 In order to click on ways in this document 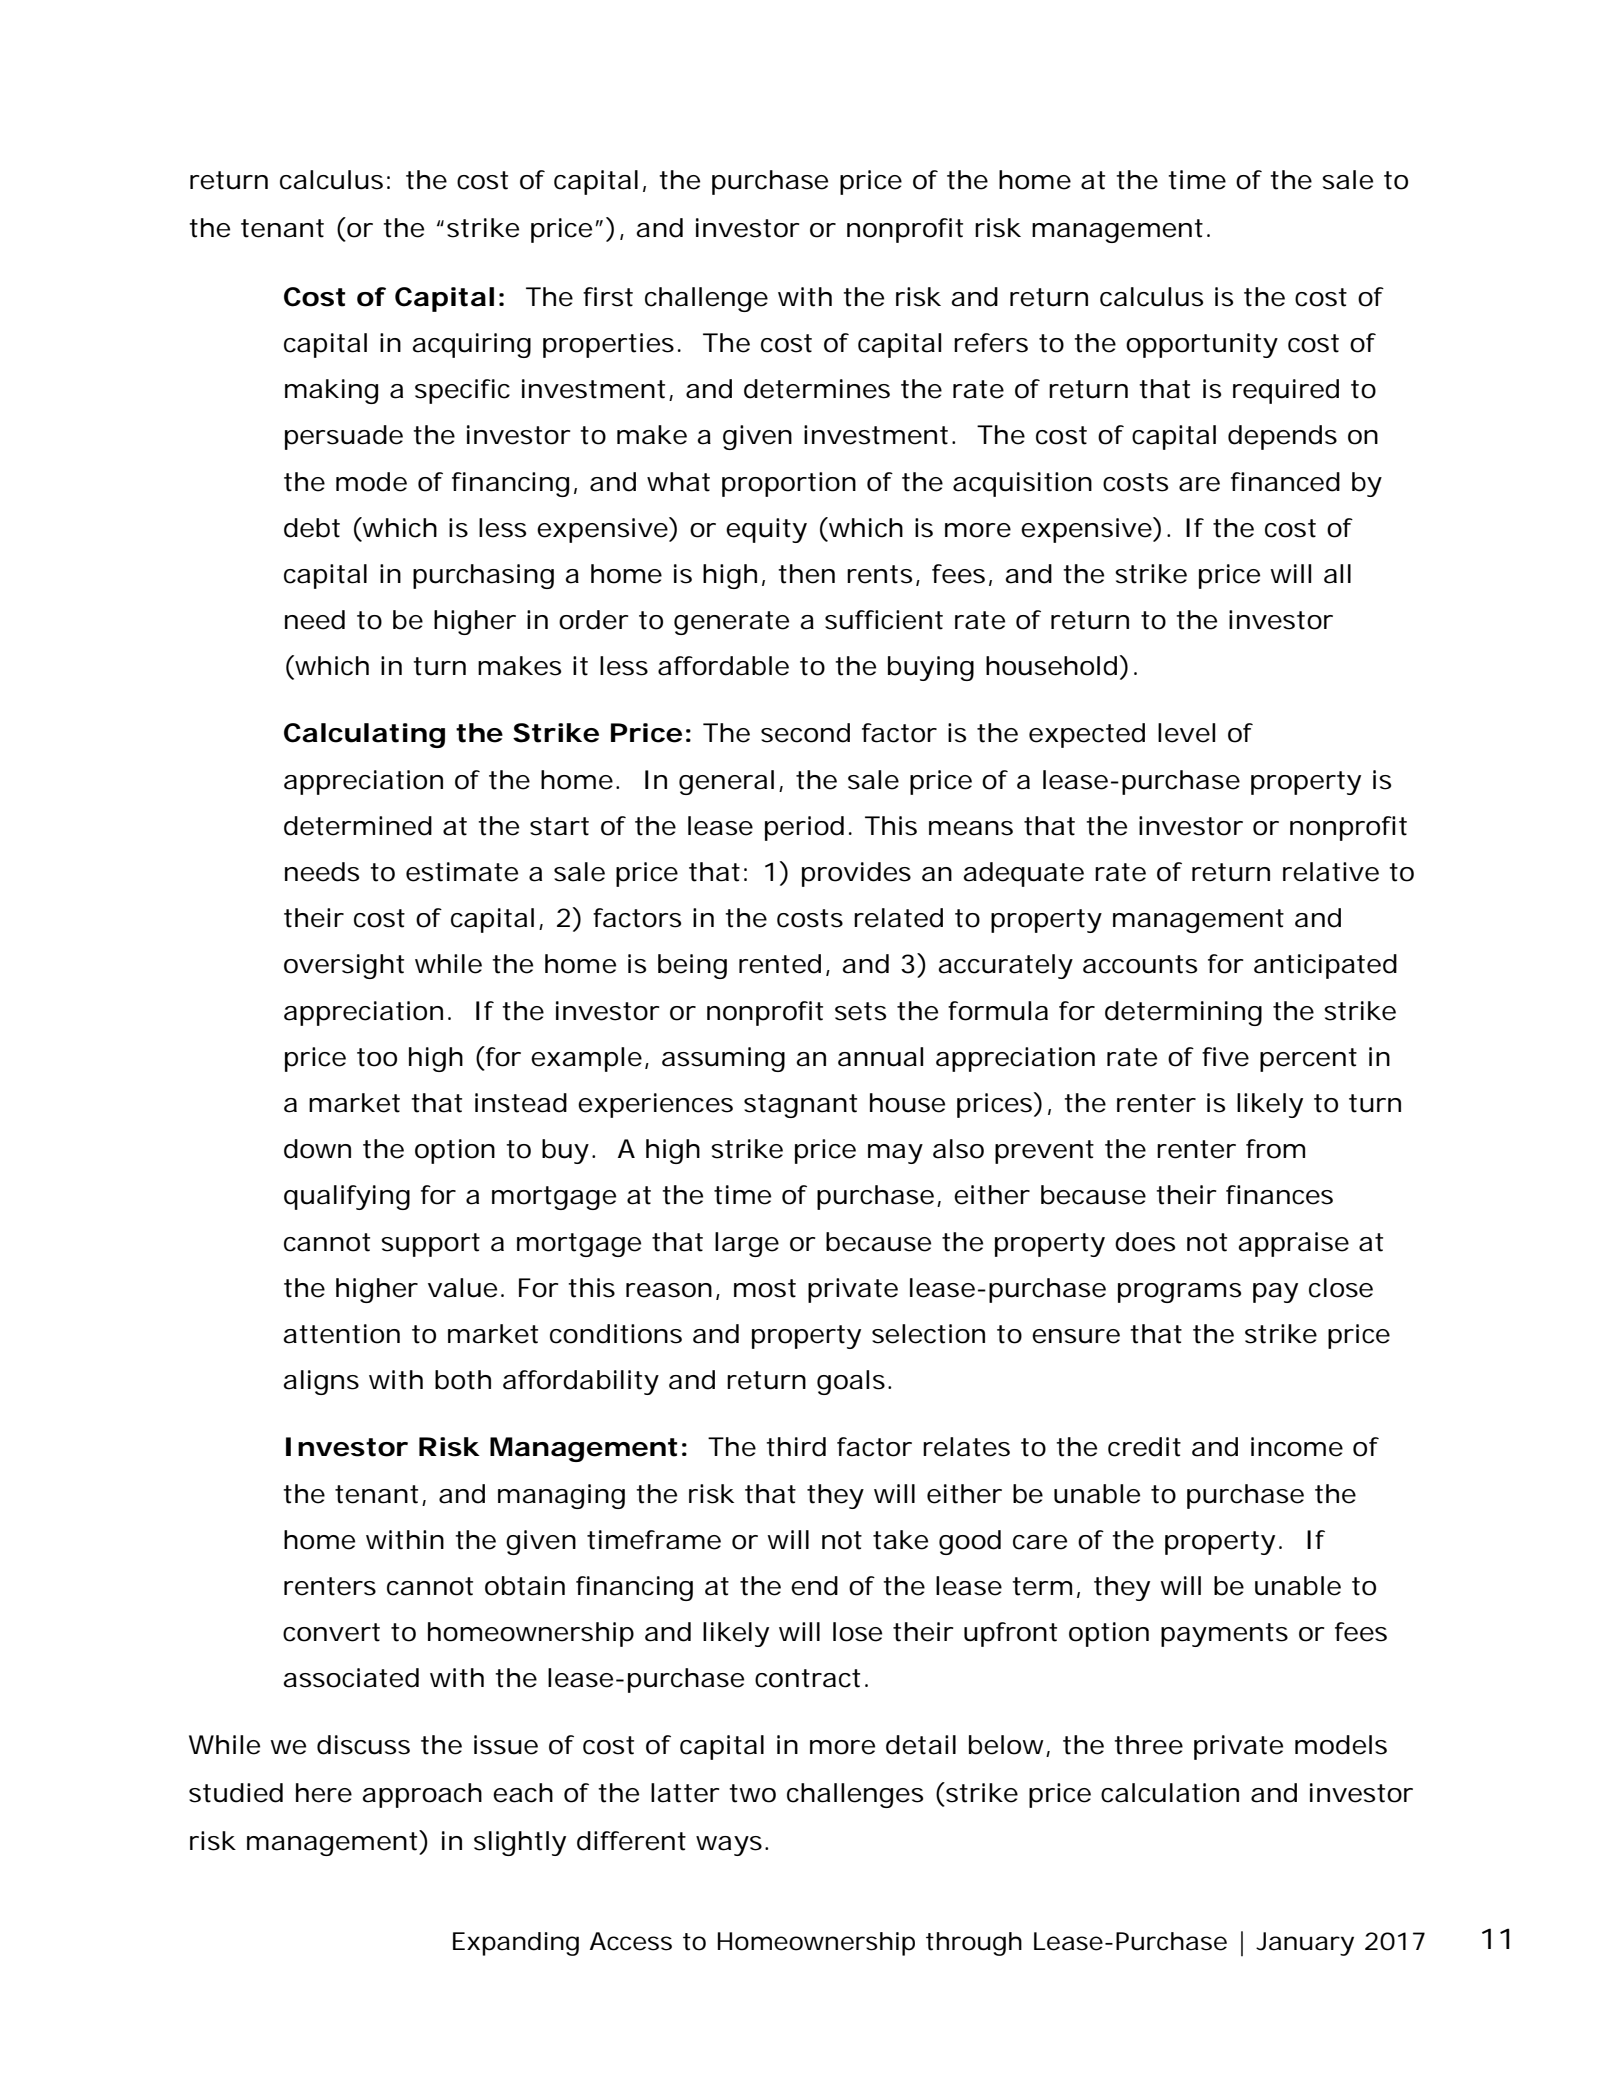, I will do `click(729, 1846)`.
